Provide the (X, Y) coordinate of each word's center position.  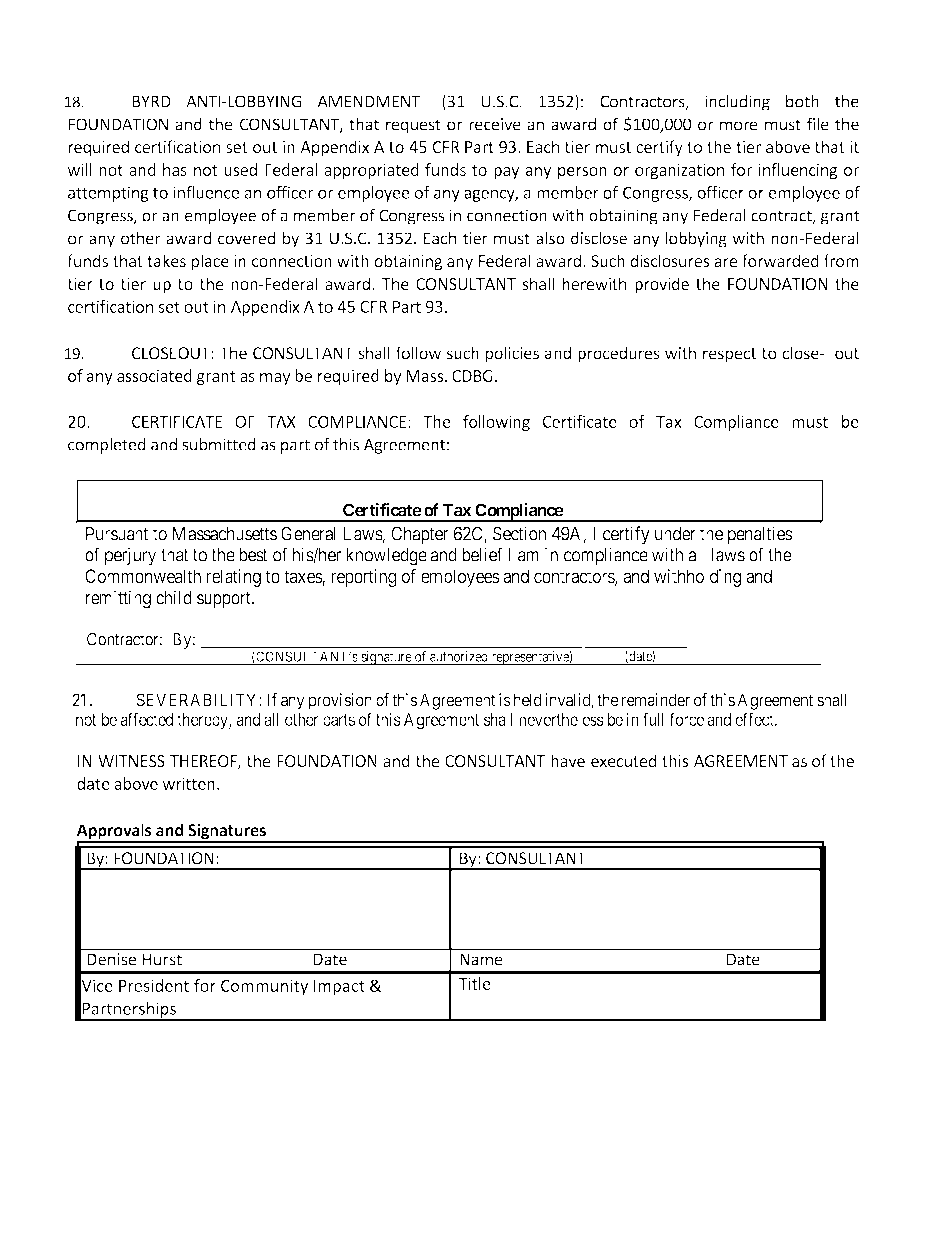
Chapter (419, 535)
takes (166, 260)
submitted (219, 444)
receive (495, 124)
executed (624, 760)
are (726, 262)
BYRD (151, 101)
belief (482, 554)
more (739, 126)
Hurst (162, 959)
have (568, 760)
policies (512, 354)
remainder (656, 700)
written (188, 783)
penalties (760, 535)
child (174, 597)
